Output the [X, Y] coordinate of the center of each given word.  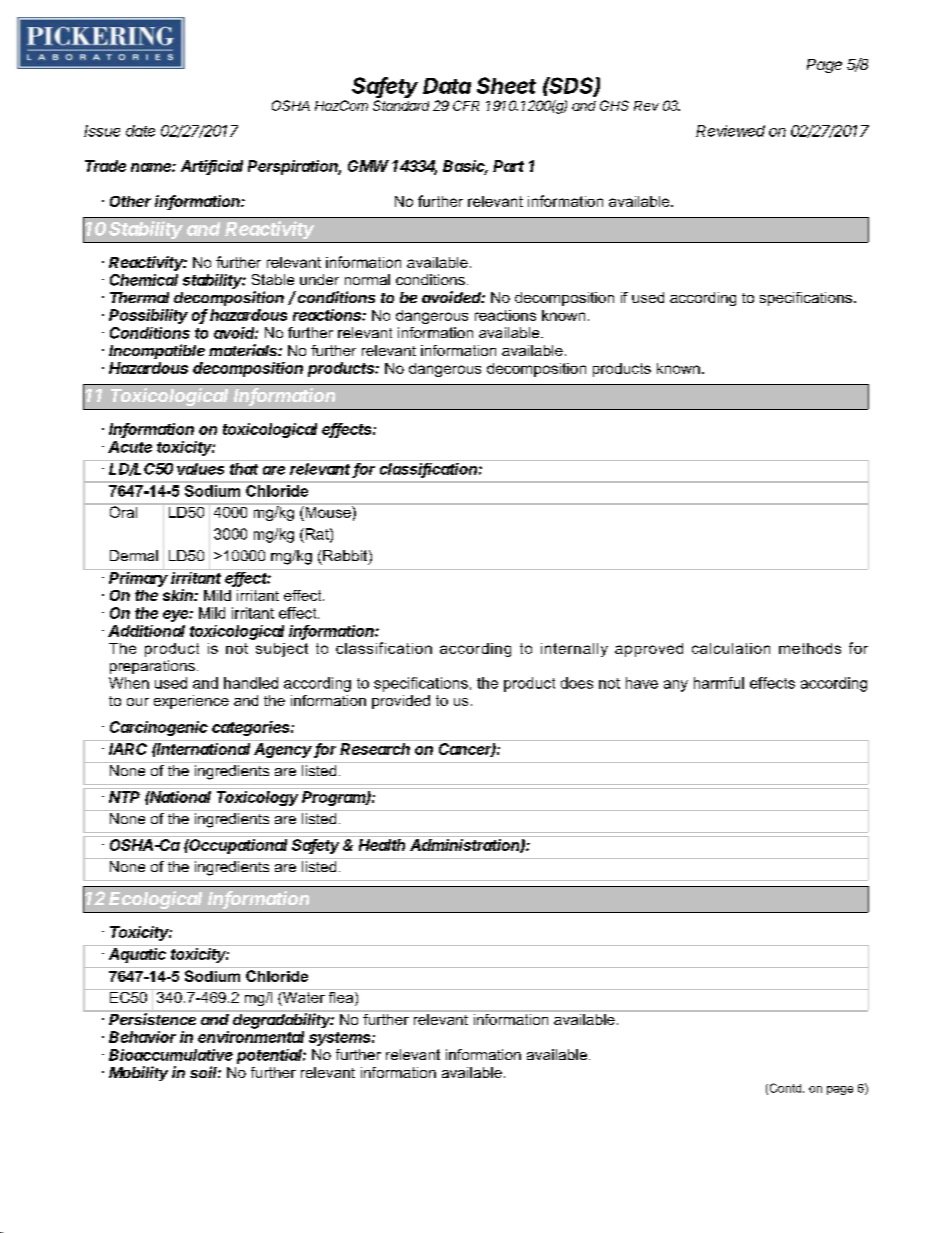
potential [271, 1056]
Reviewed [730, 131]
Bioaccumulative [171, 1055]
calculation [731, 648]
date [140, 131]
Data [447, 86]
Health [382, 845]
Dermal [134, 555]
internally [574, 650]
